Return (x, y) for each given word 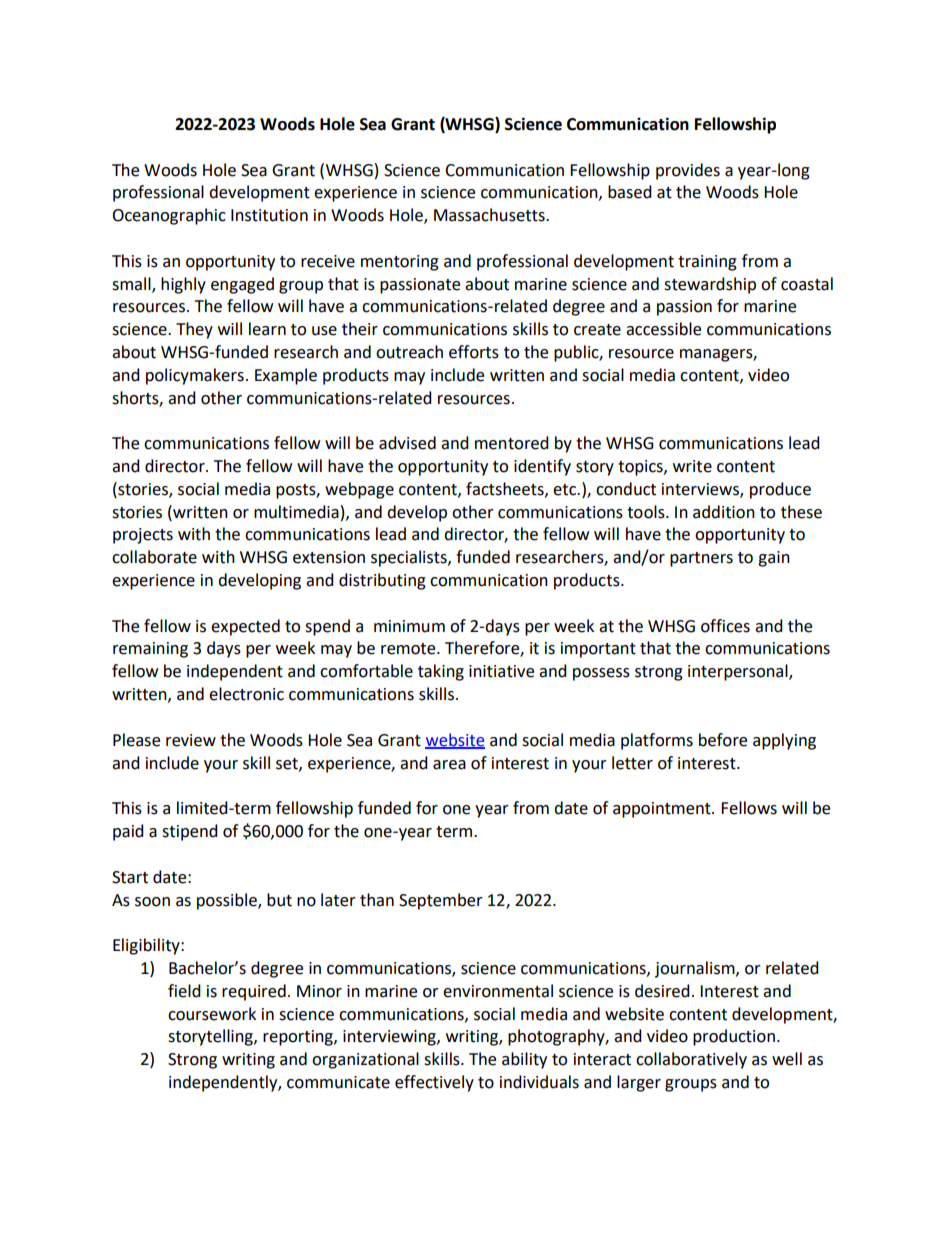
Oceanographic (169, 216)
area (449, 765)
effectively (434, 1083)
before (723, 740)
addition (724, 512)
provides (688, 171)
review (191, 740)
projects (143, 536)
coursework (212, 1014)
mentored (512, 443)
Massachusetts (490, 215)
